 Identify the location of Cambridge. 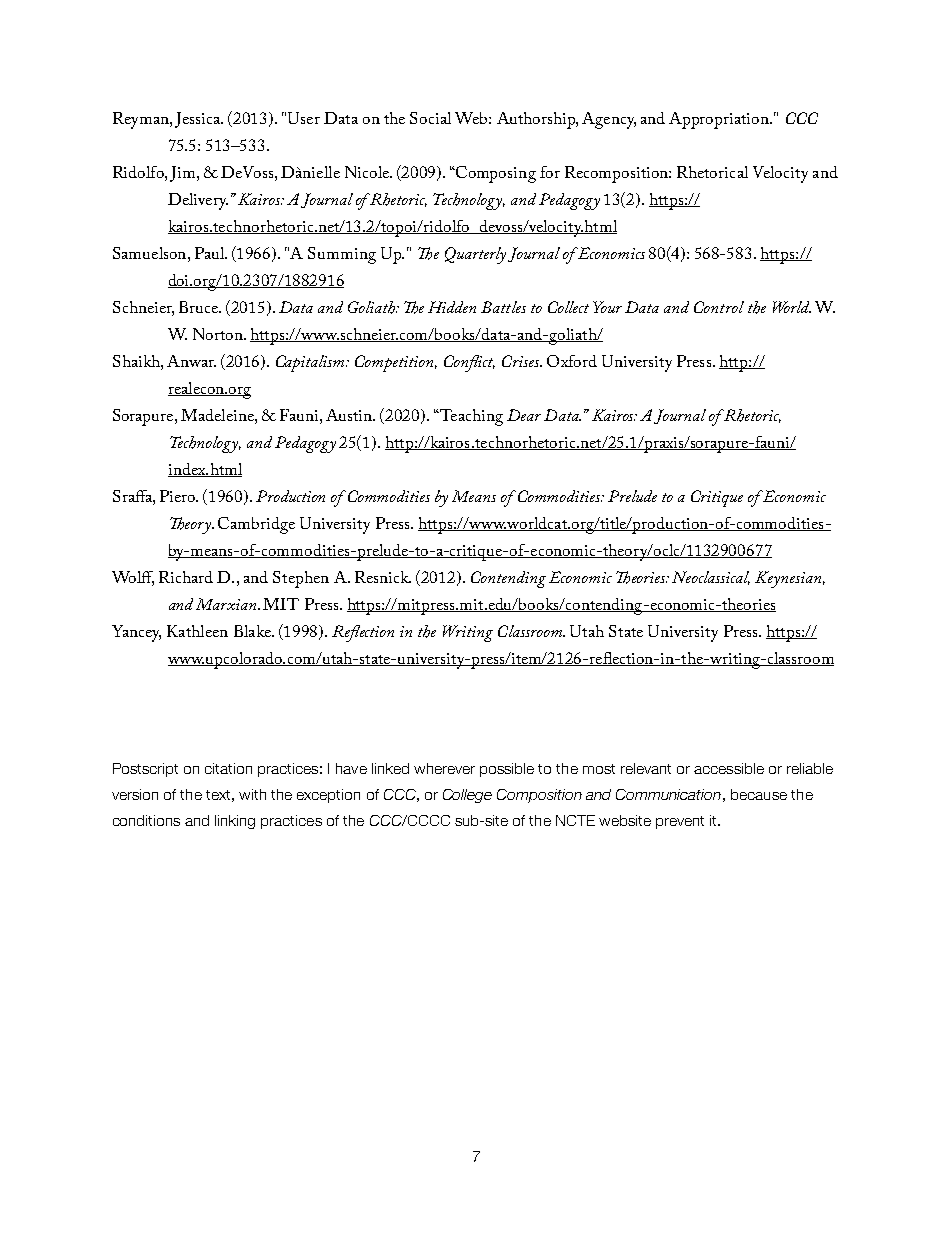
(256, 525).
